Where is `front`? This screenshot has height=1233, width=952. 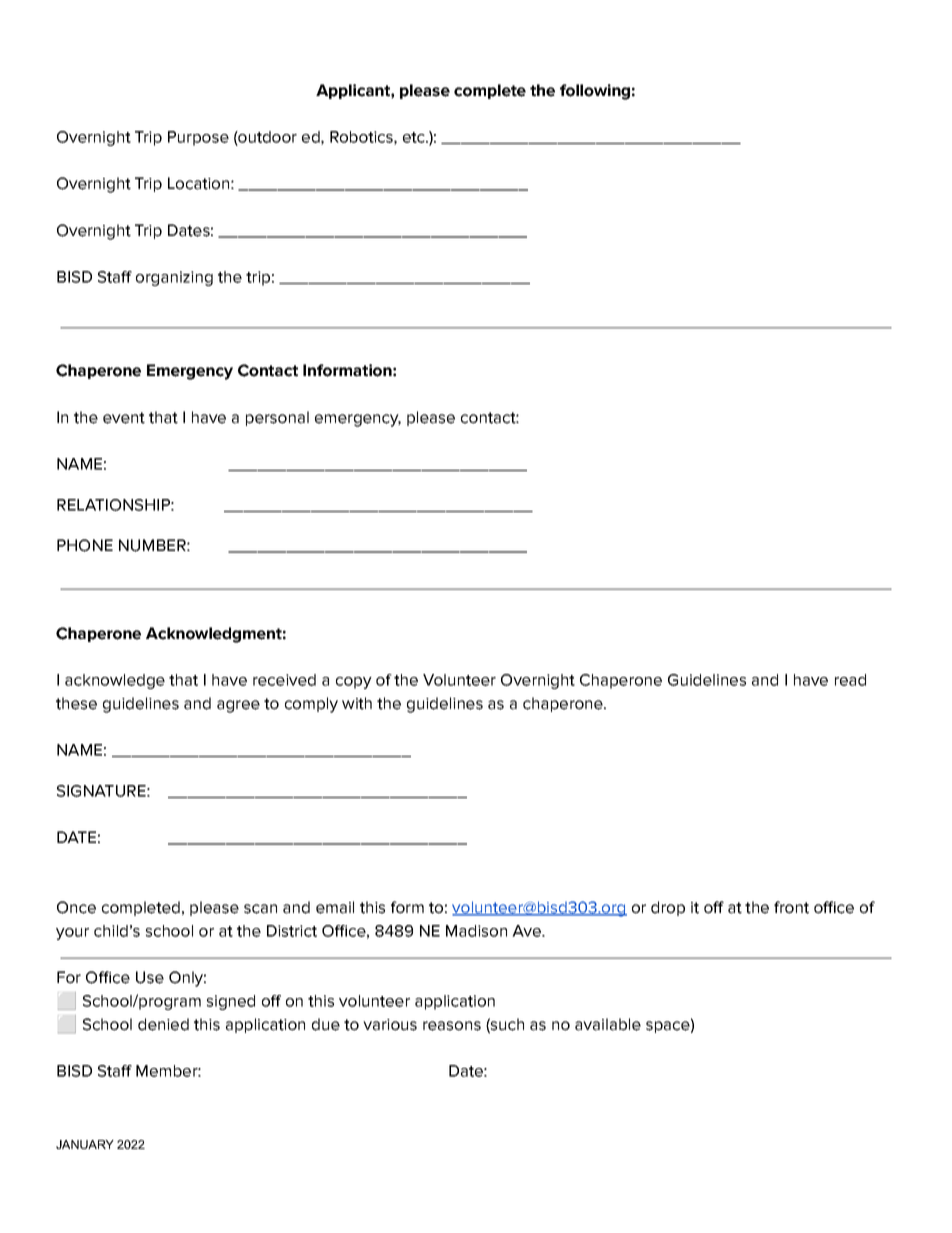
front is located at coordinates (791, 907).
